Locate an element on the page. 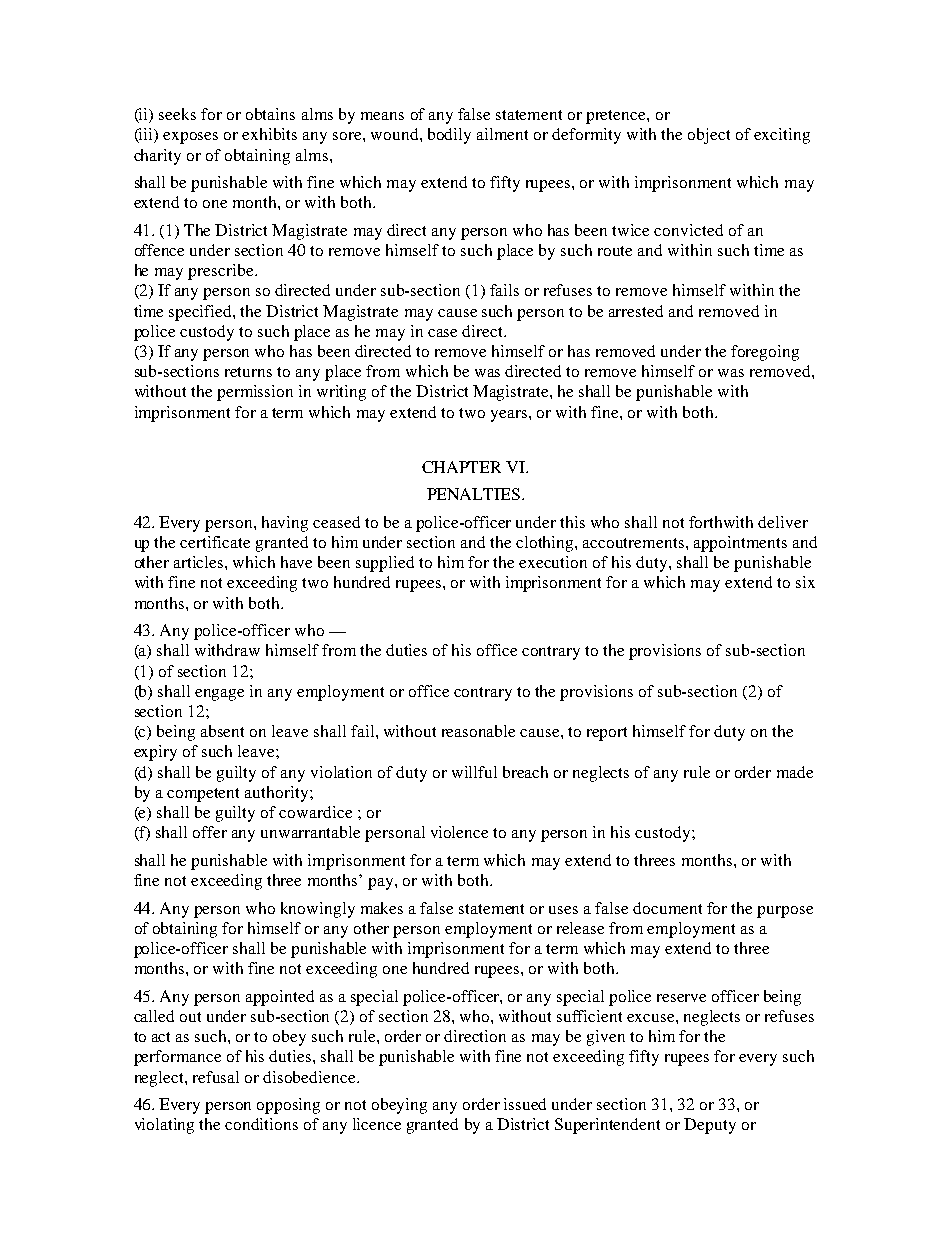 Image resolution: width=952 pixels, height=1233 pixels. CHAPTER is located at coordinates (461, 467).
